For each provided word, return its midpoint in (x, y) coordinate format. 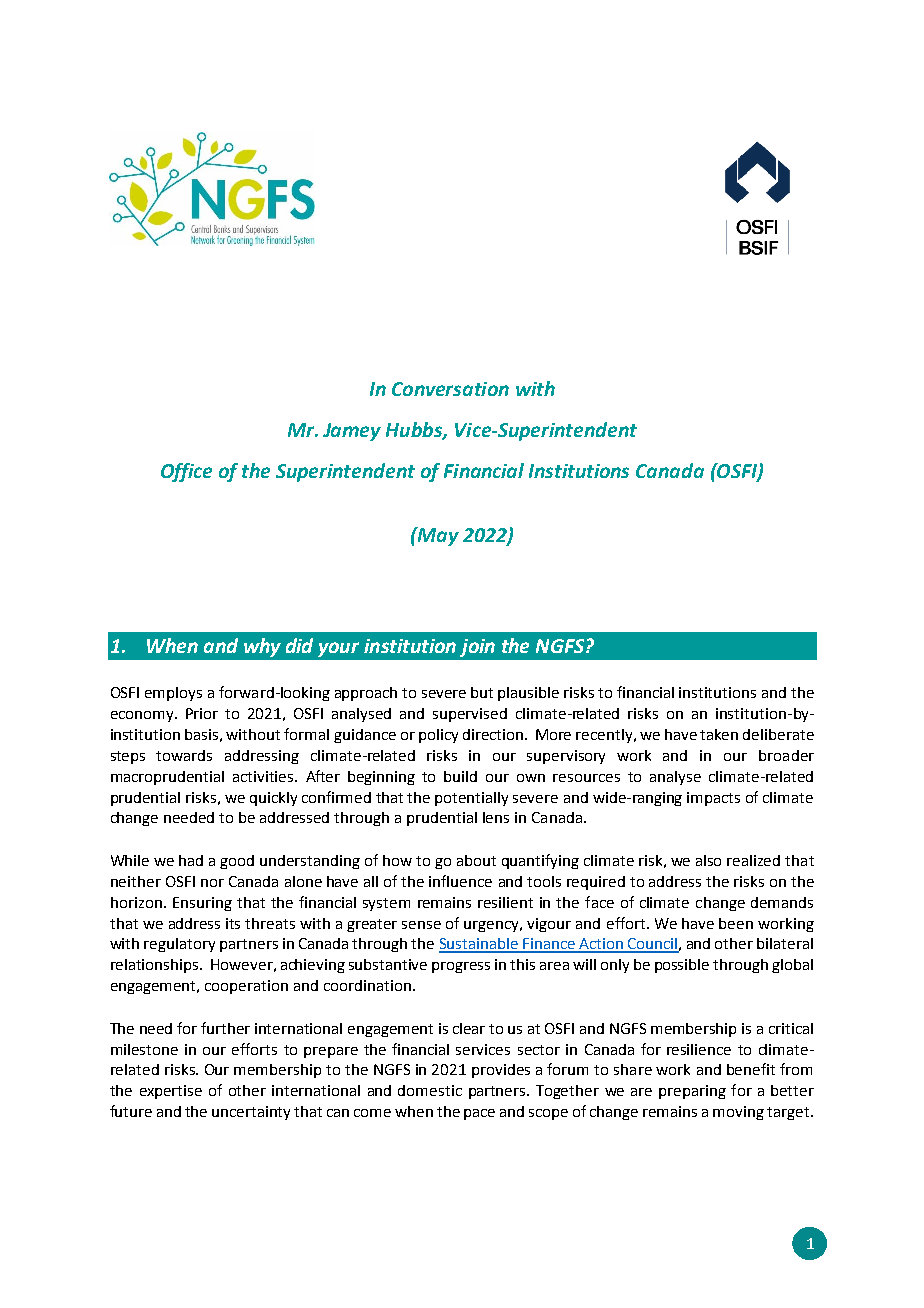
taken (719, 734)
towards (184, 755)
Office (186, 472)
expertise (171, 1092)
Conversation (450, 389)
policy (438, 736)
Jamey (352, 432)
